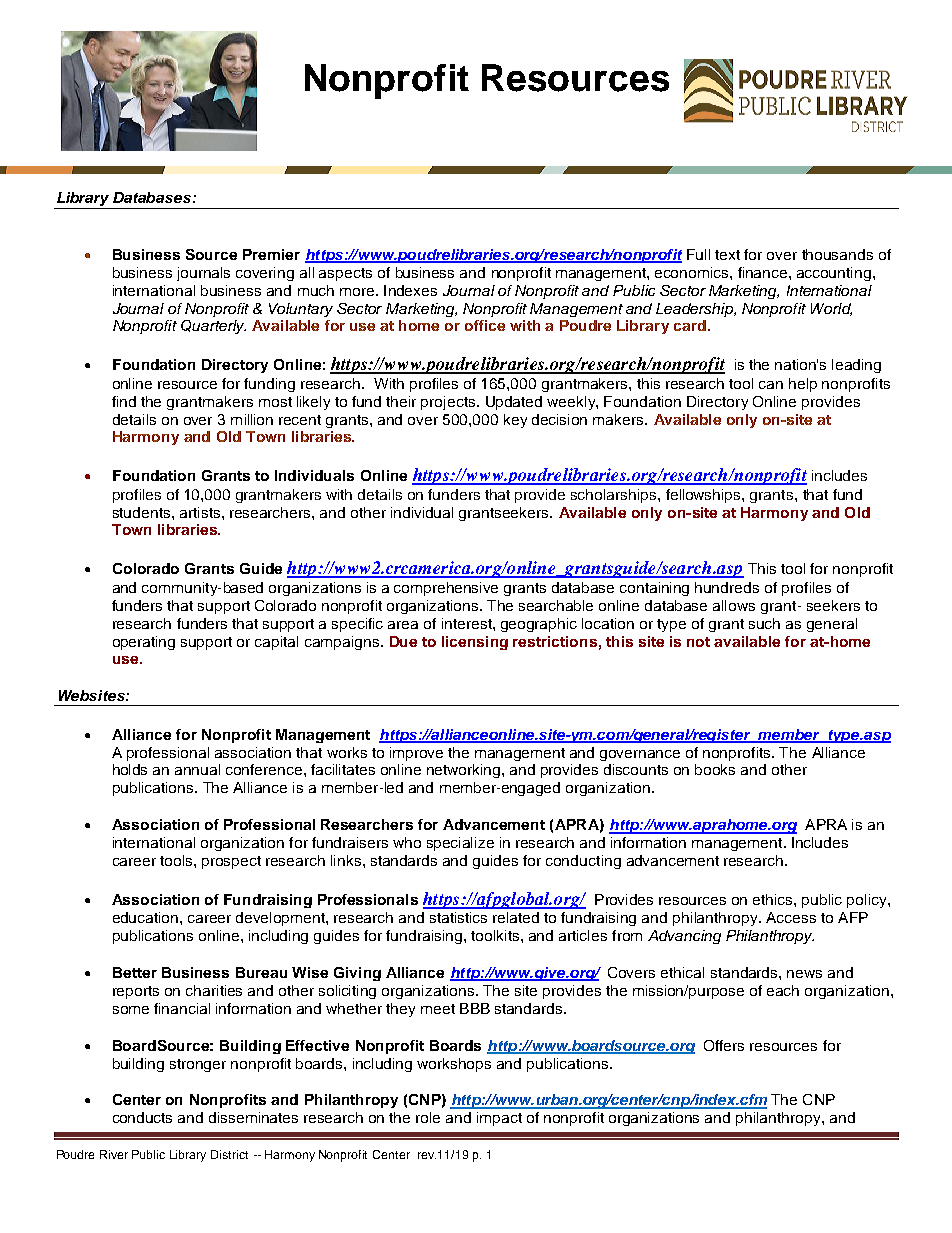  Describe the element at coordinates (460, 844) in the screenshot. I see `specialize` at that location.
